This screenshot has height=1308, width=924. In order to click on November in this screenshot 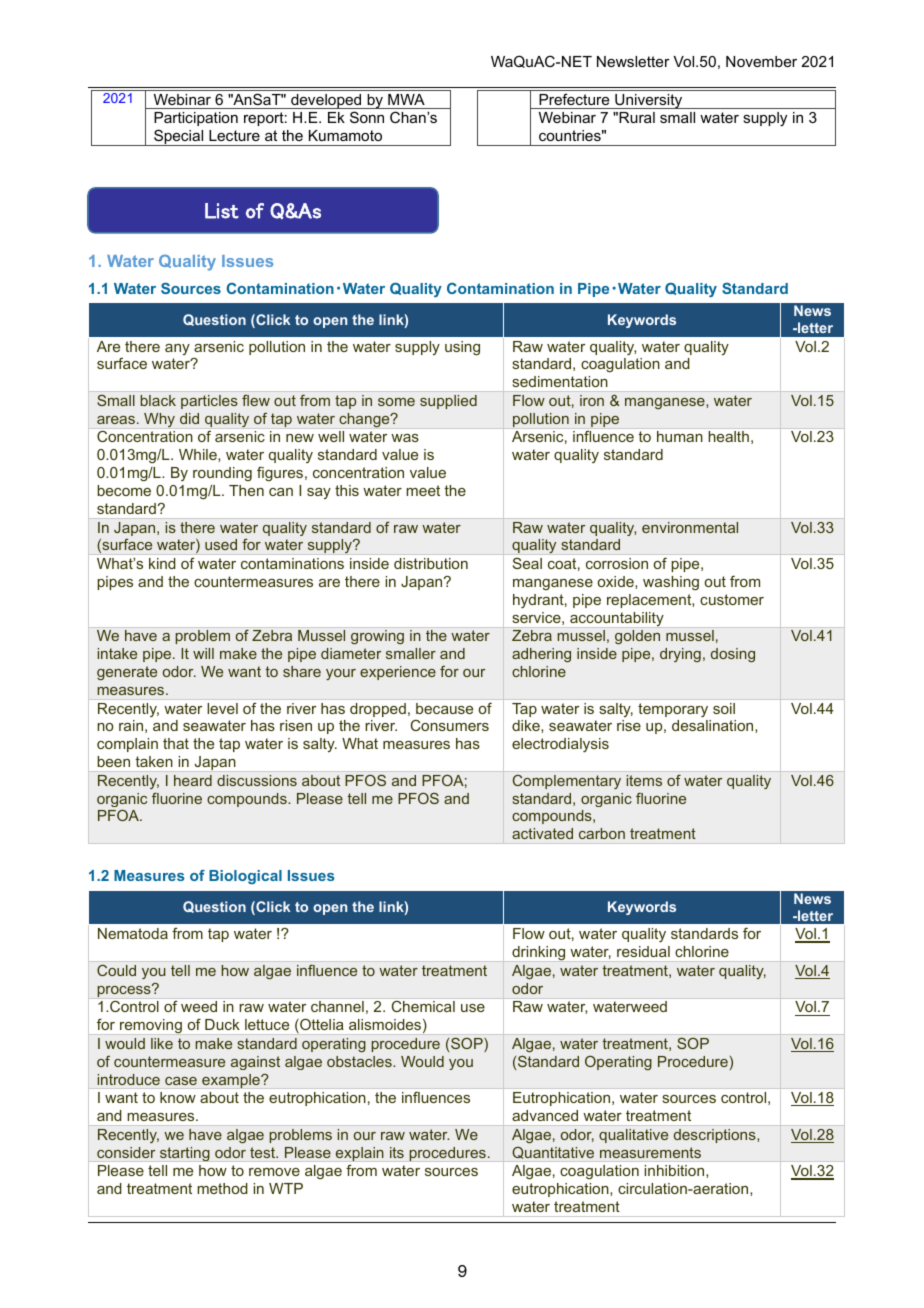, I will do `click(761, 61)`.
